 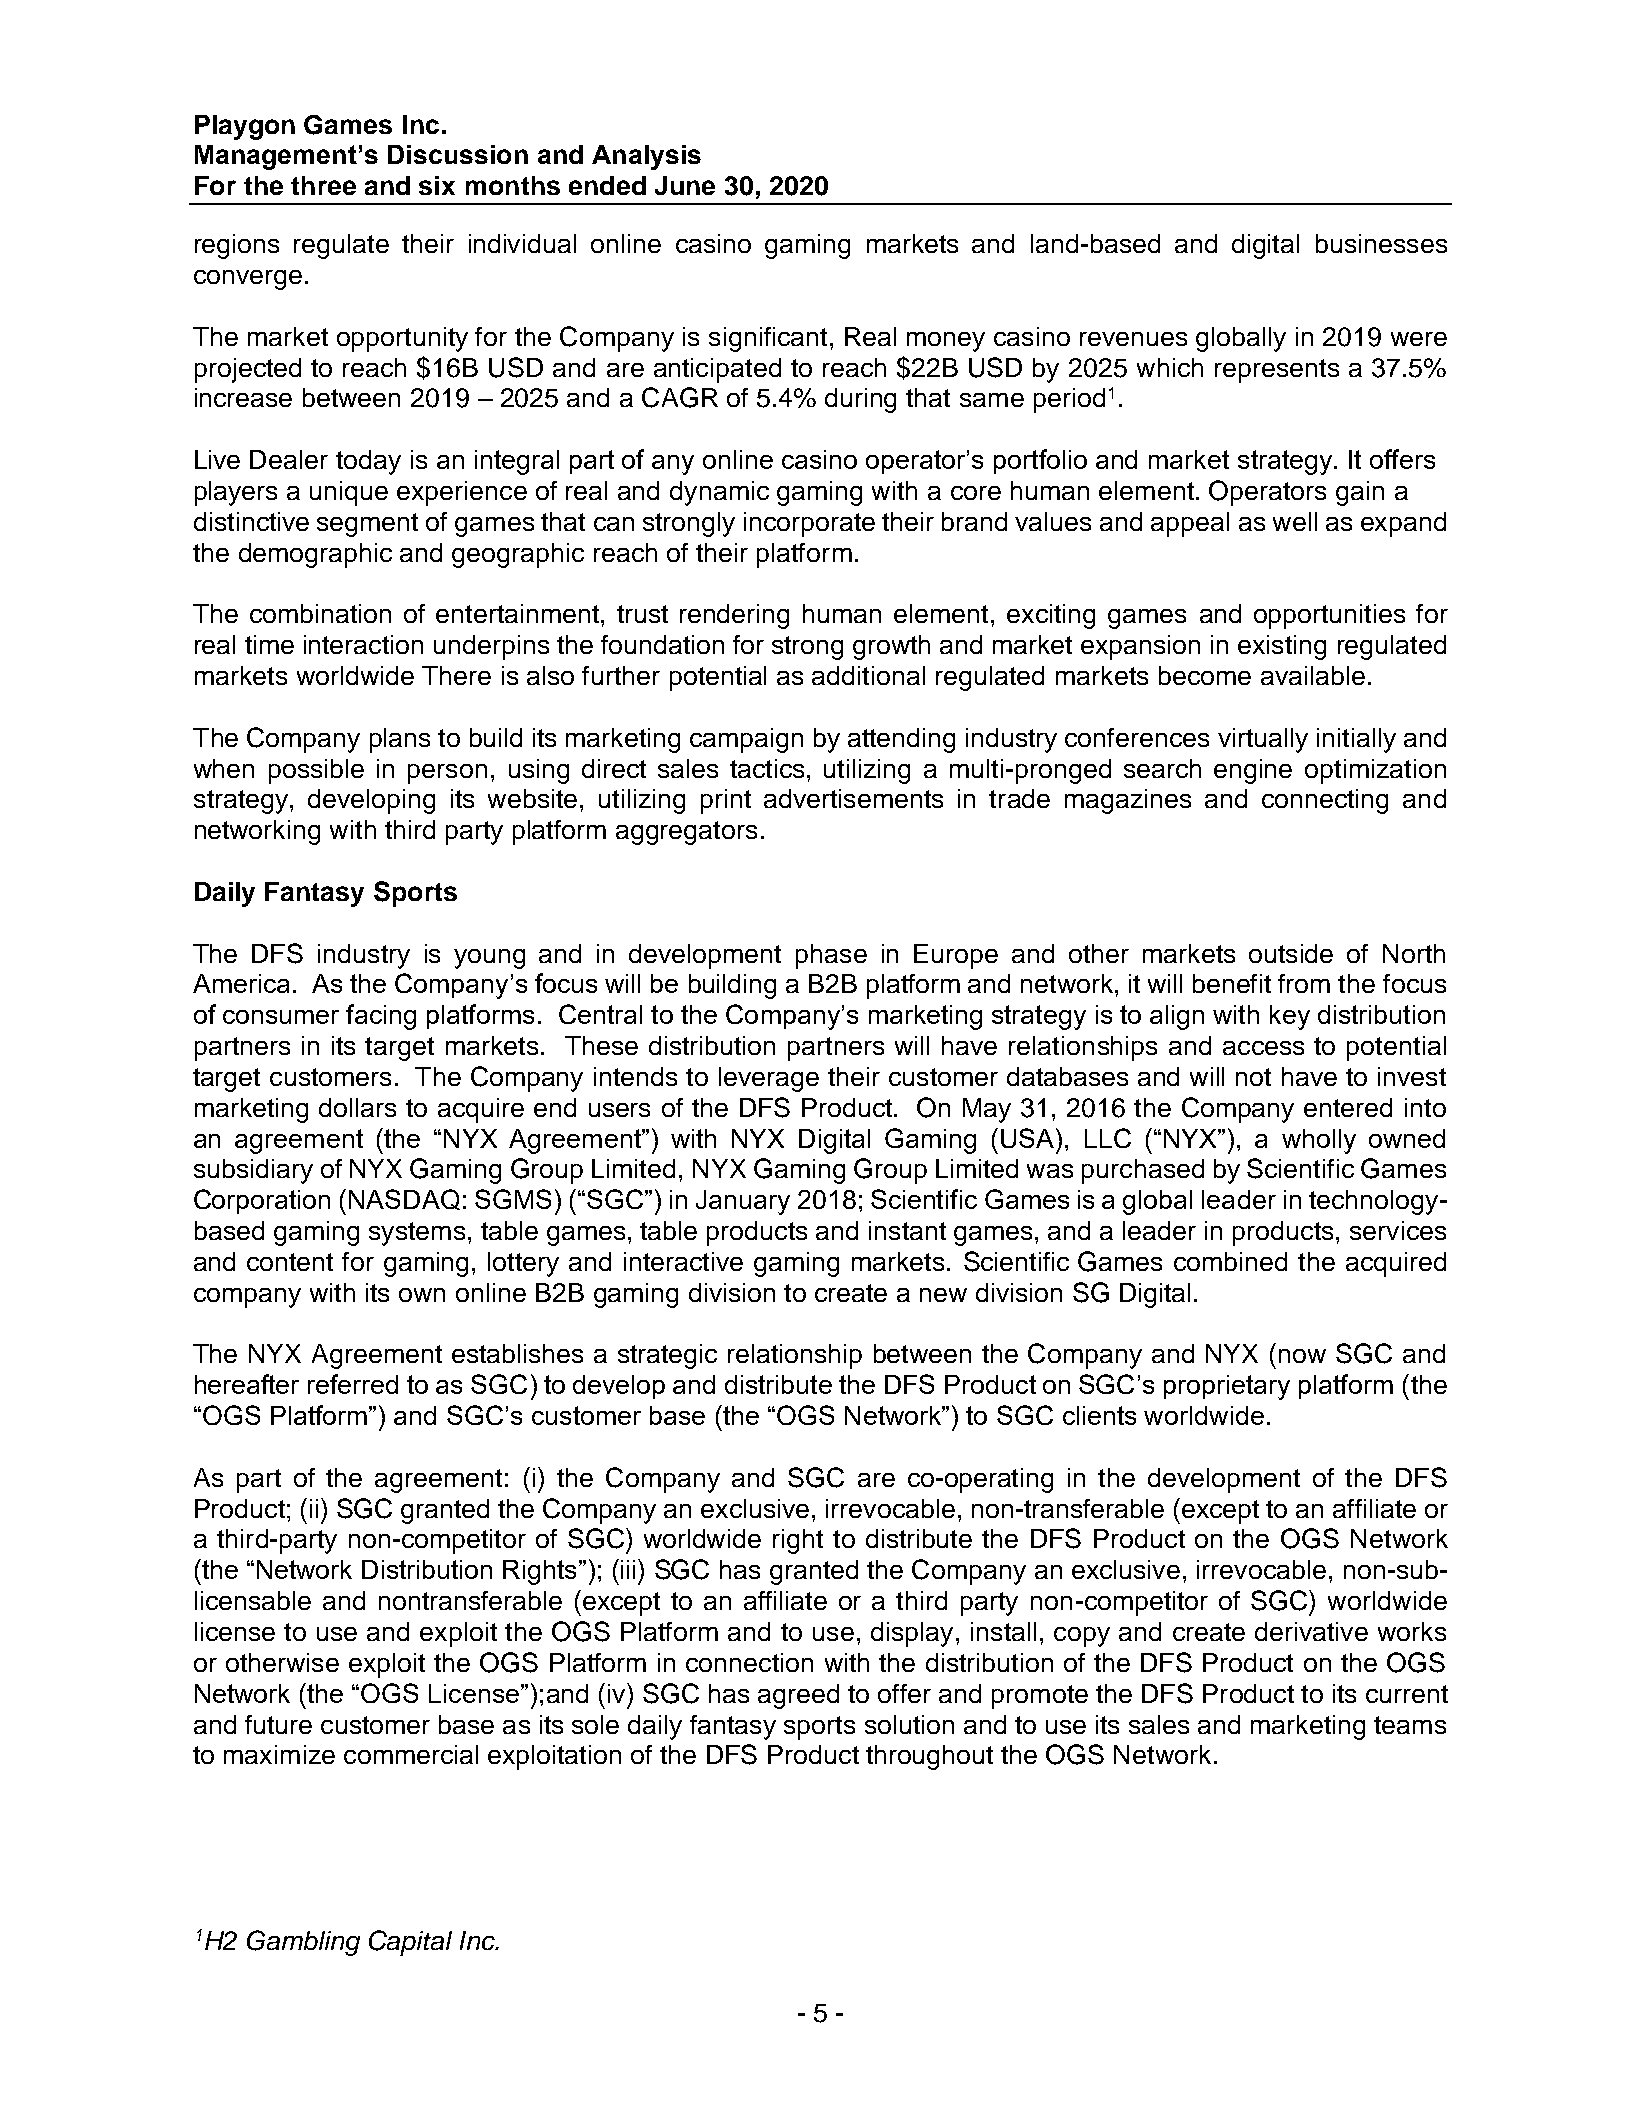 I want to click on combined, so click(x=1230, y=1261).
